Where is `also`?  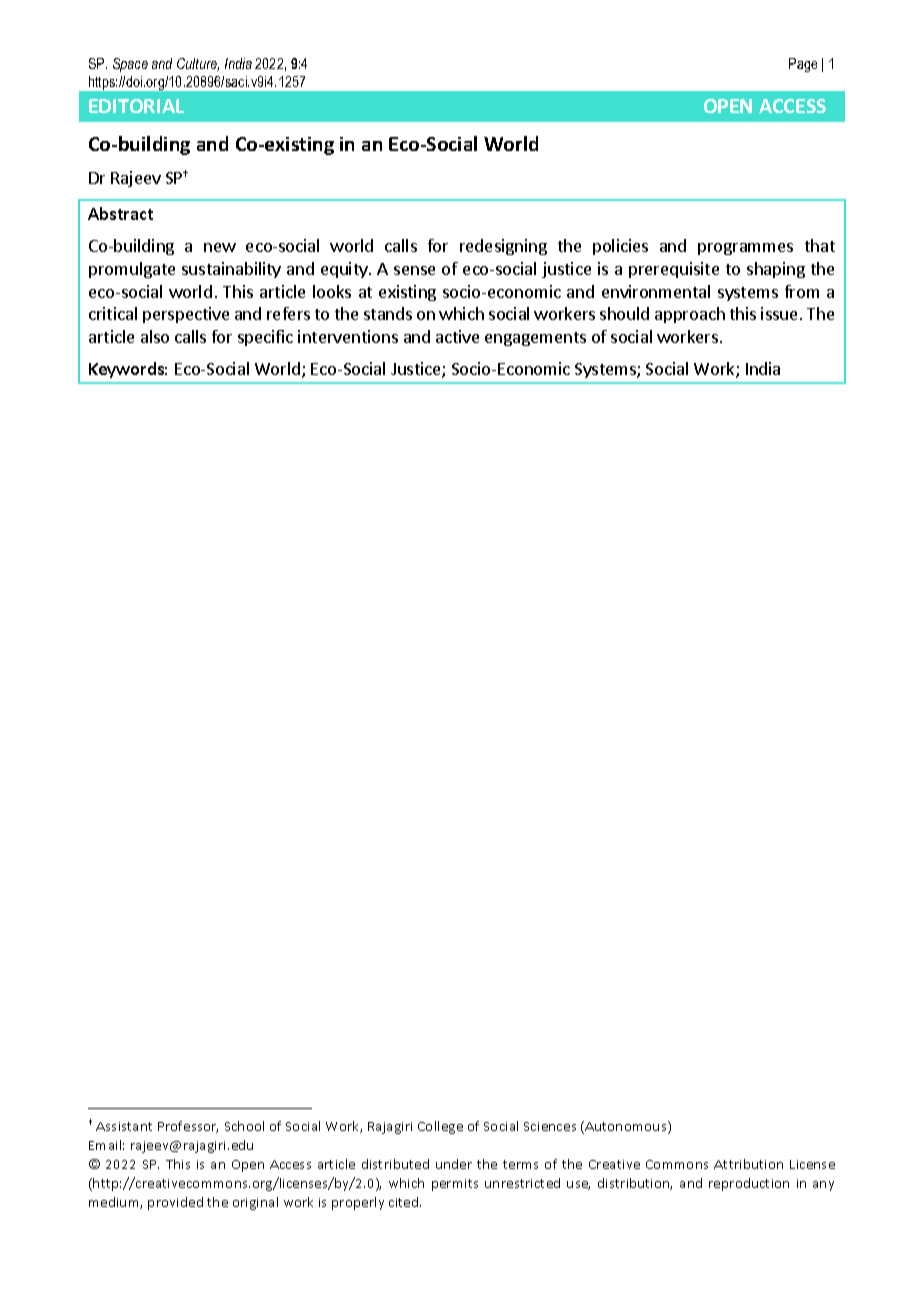
also is located at coordinates (155, 336).
